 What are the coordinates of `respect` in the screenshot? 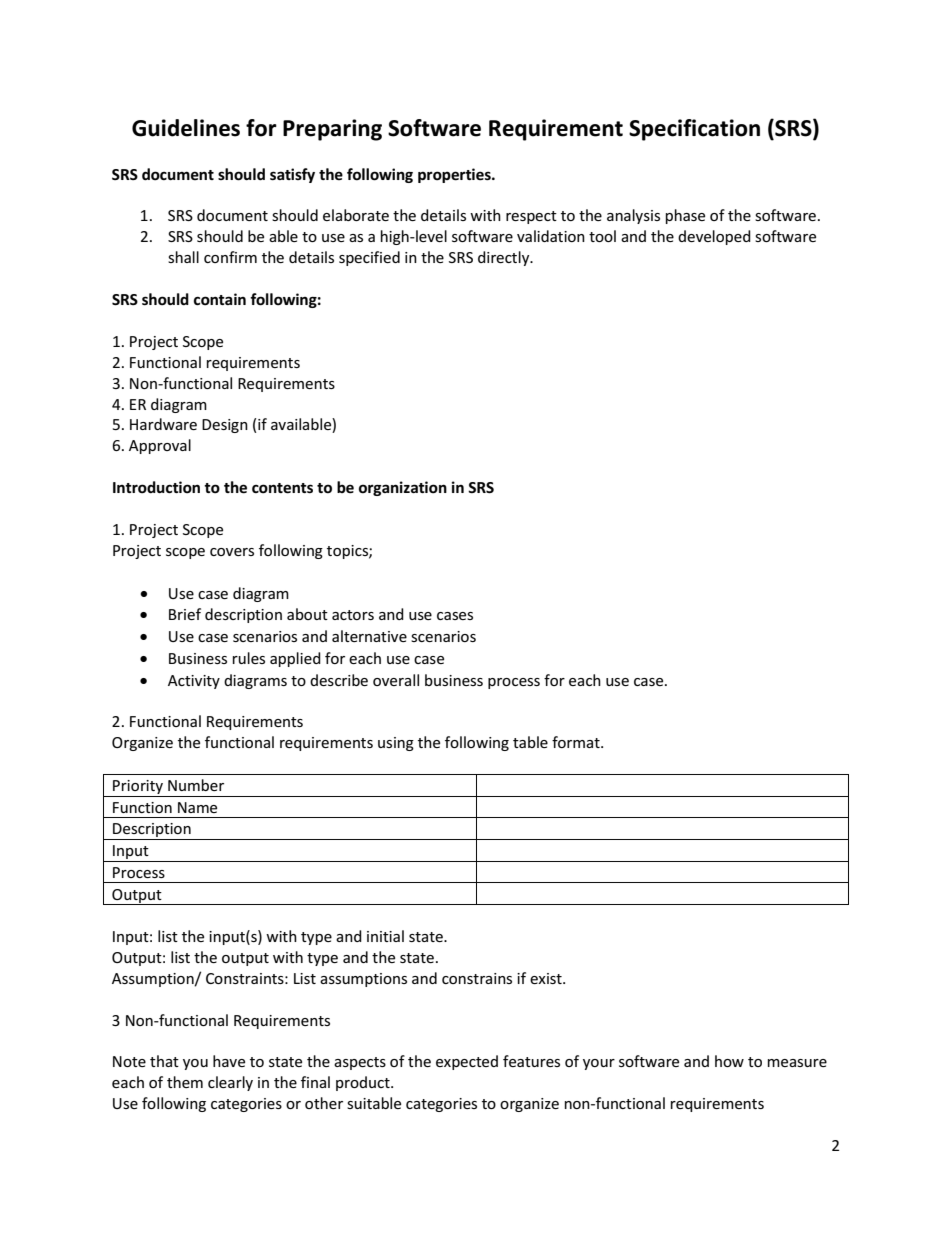 It's located at (531, 217).
